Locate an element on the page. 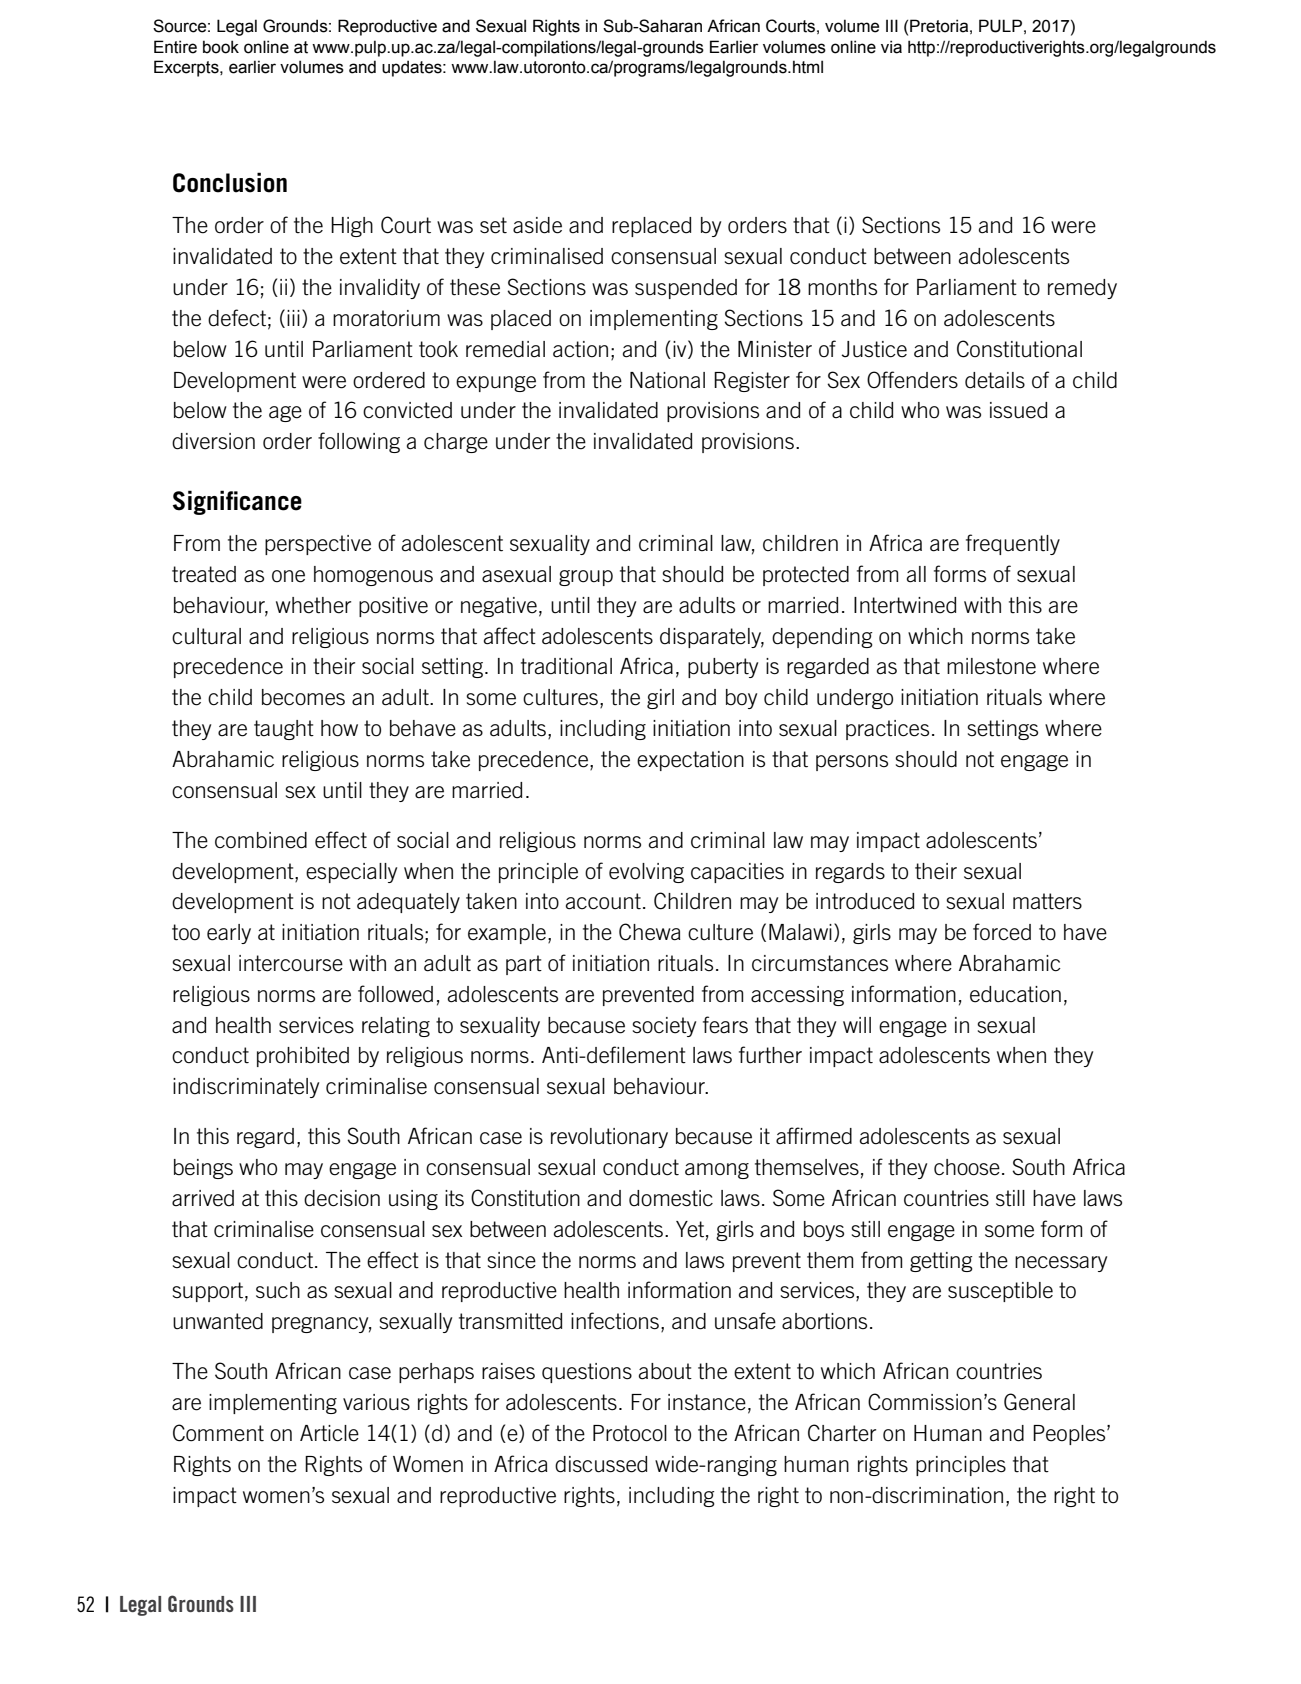 The width and height of the image is (1301, 1684). Protocol is located at coordinates (630, 1433).
